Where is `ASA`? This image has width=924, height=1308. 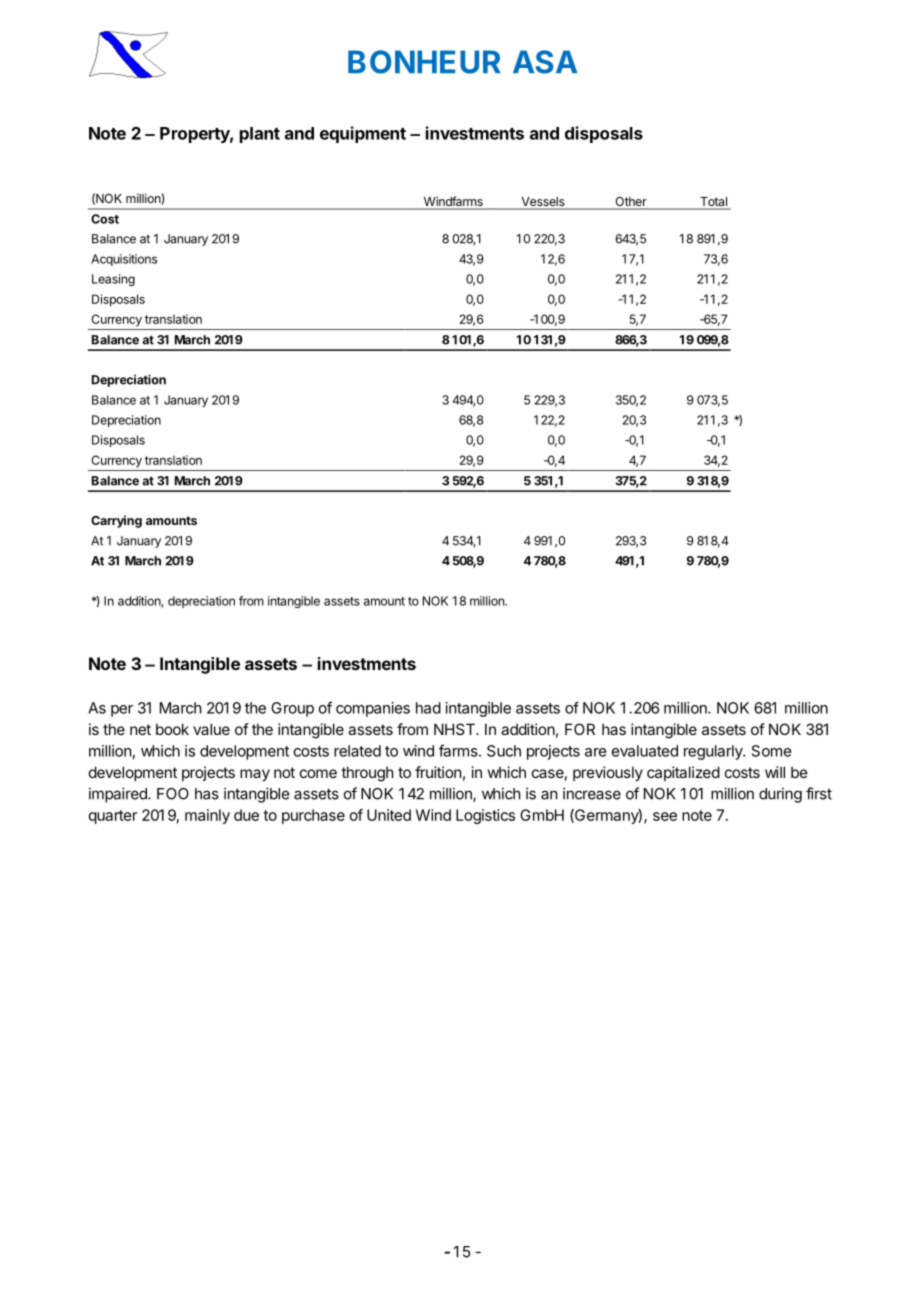 ASA is located at coordinates (545, 62).
